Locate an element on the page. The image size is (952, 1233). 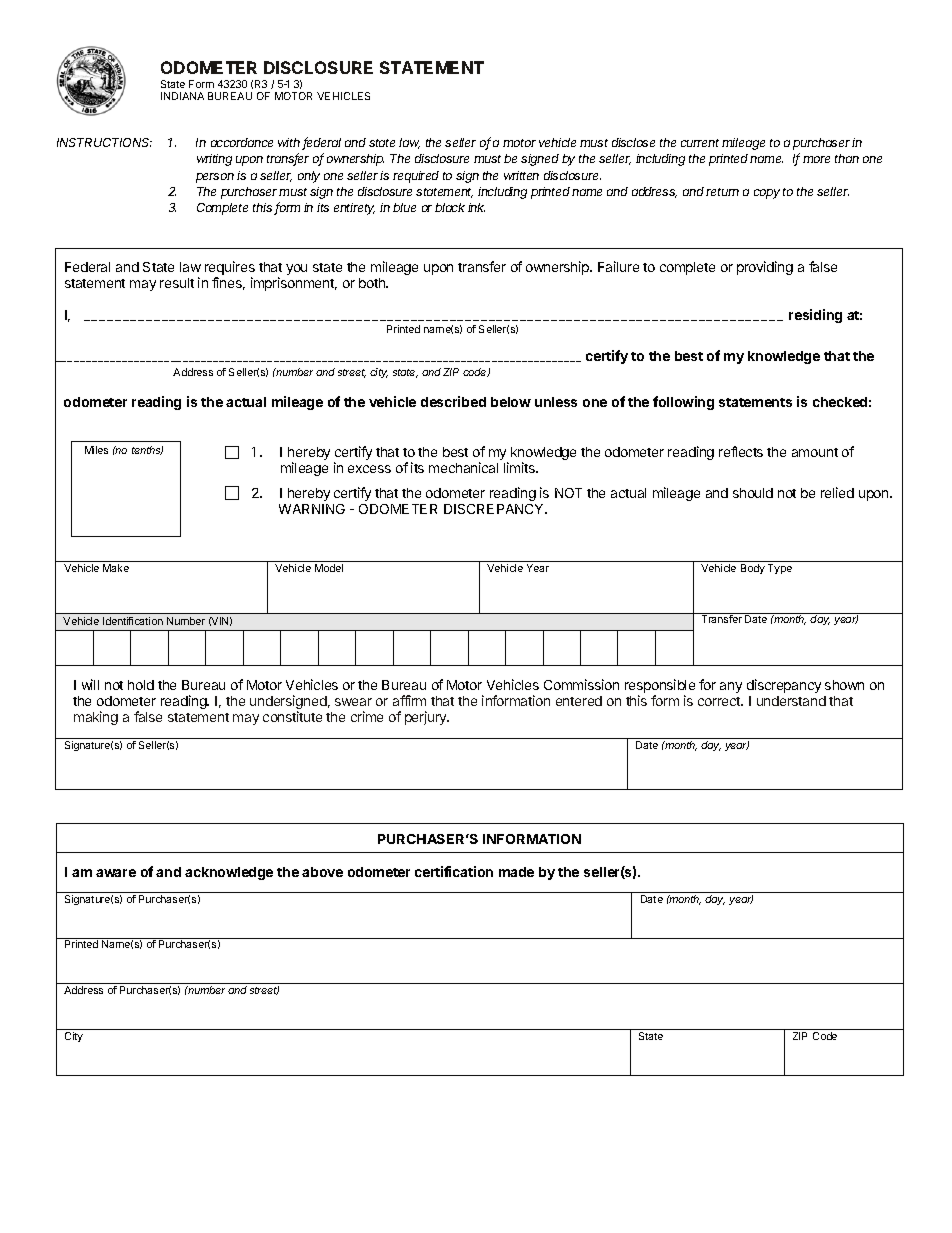
aware is located at coordinates (116, 873).
